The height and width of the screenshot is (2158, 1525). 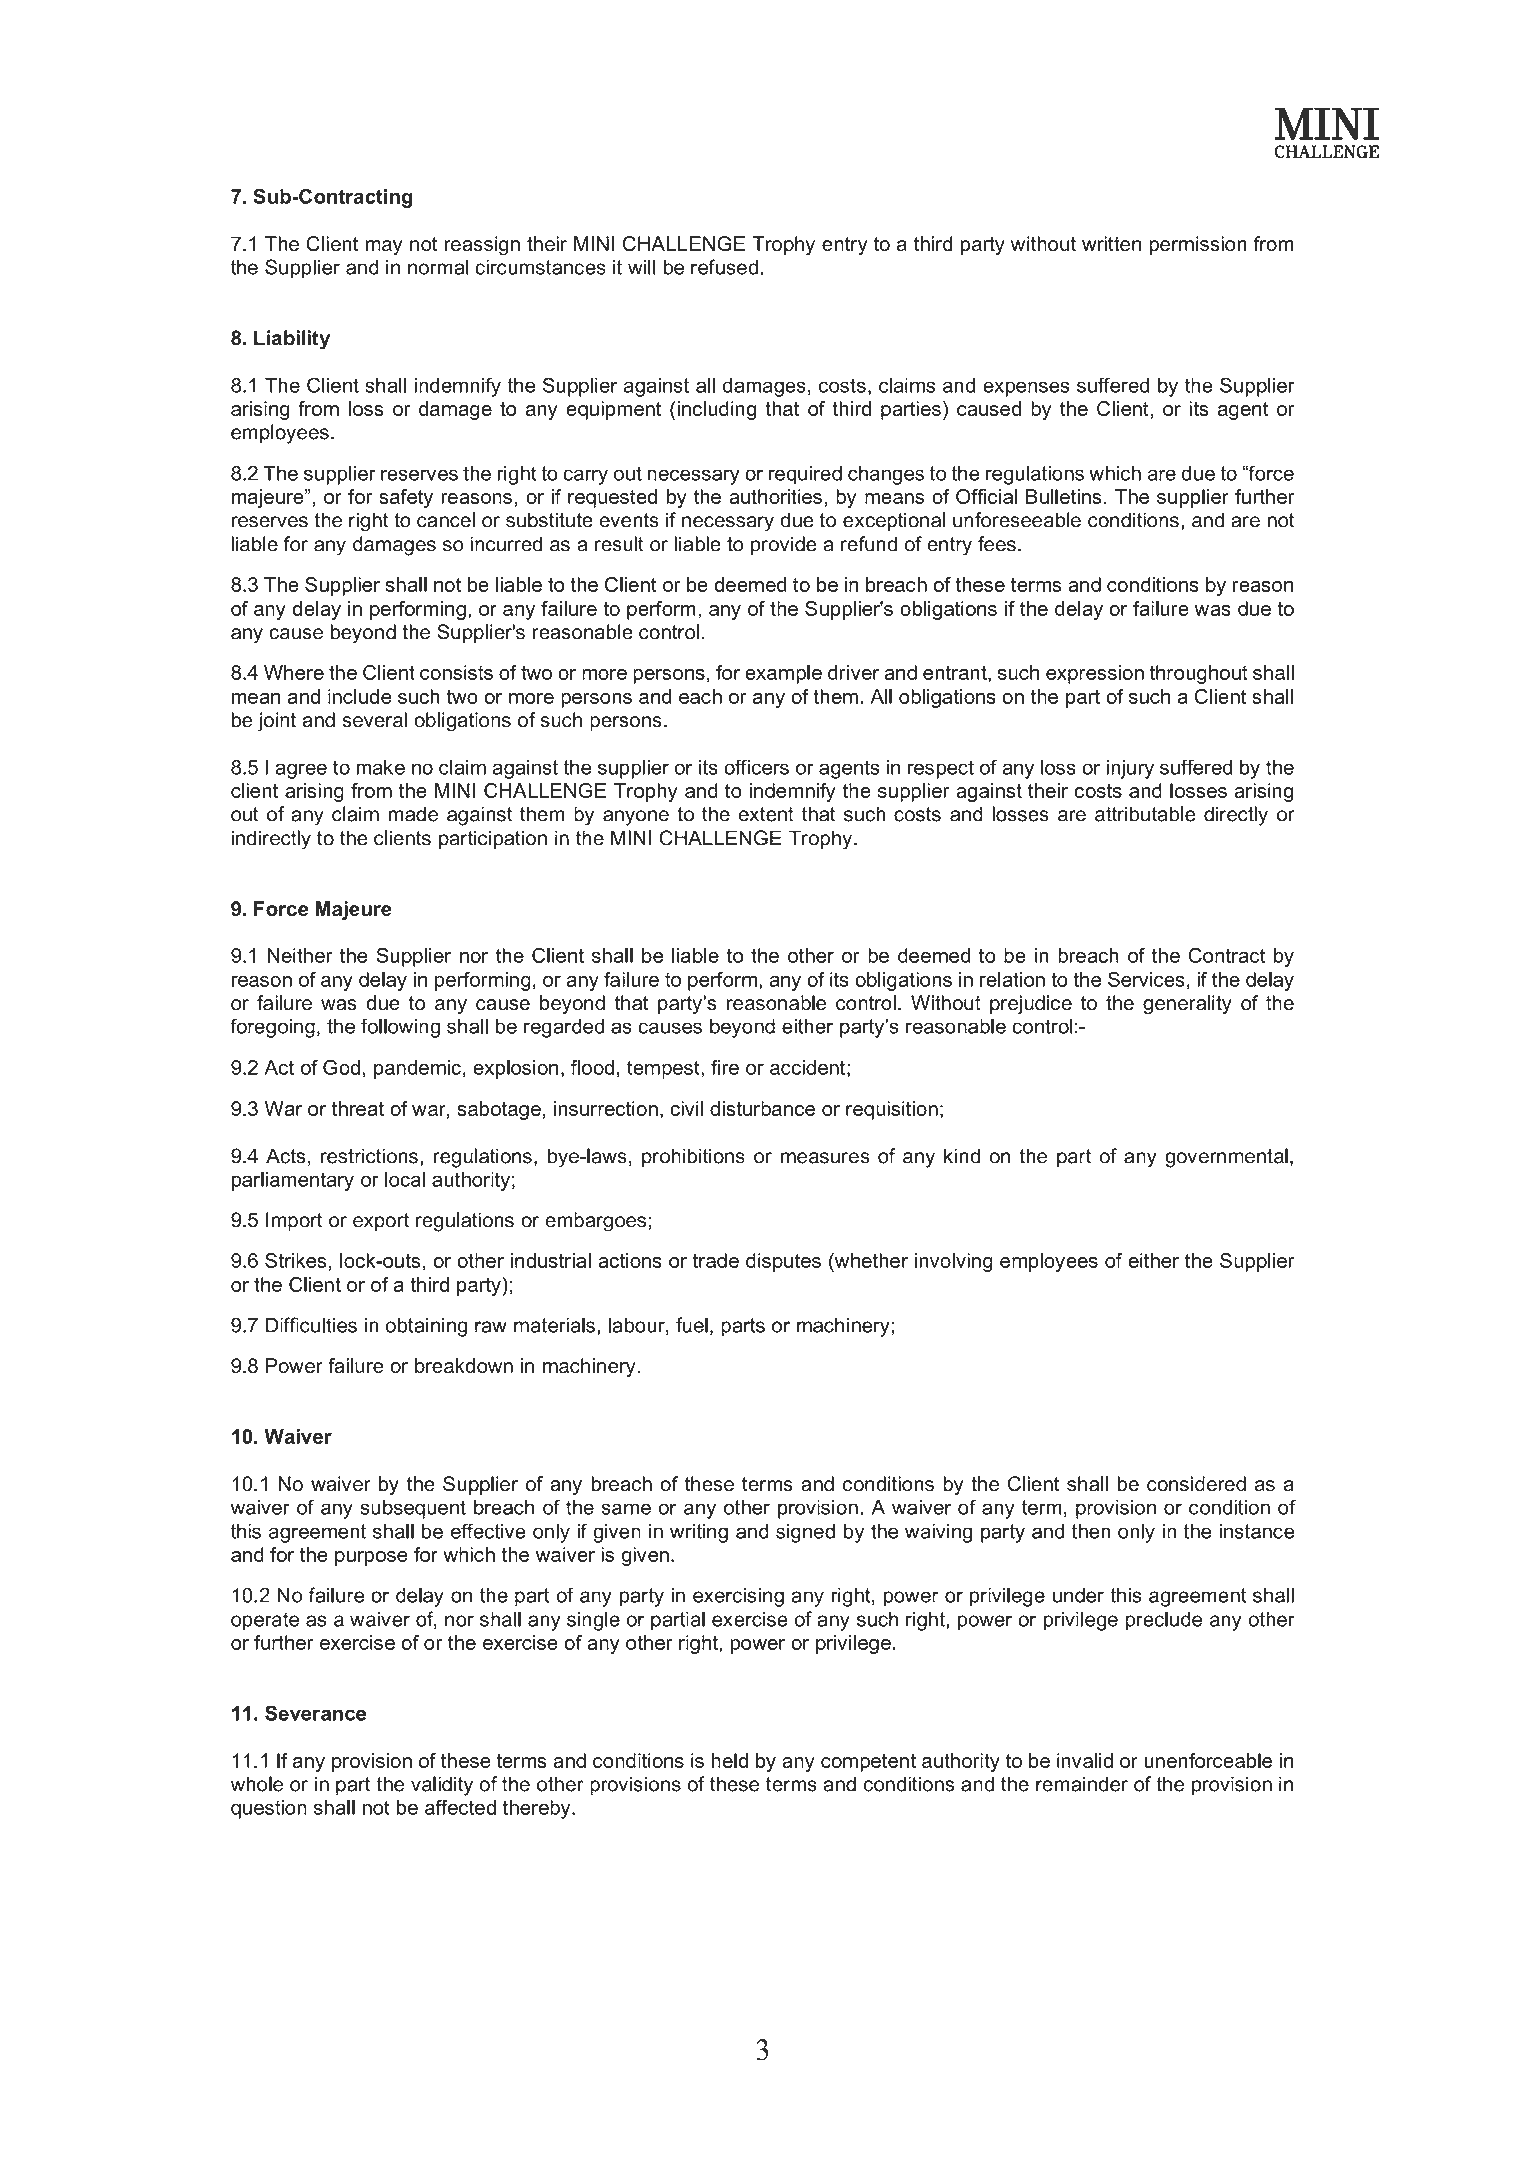 What do you see at coordinates (442, 1786) in the screenshot?
I see `validity` at bounding box center [442, 1786].
